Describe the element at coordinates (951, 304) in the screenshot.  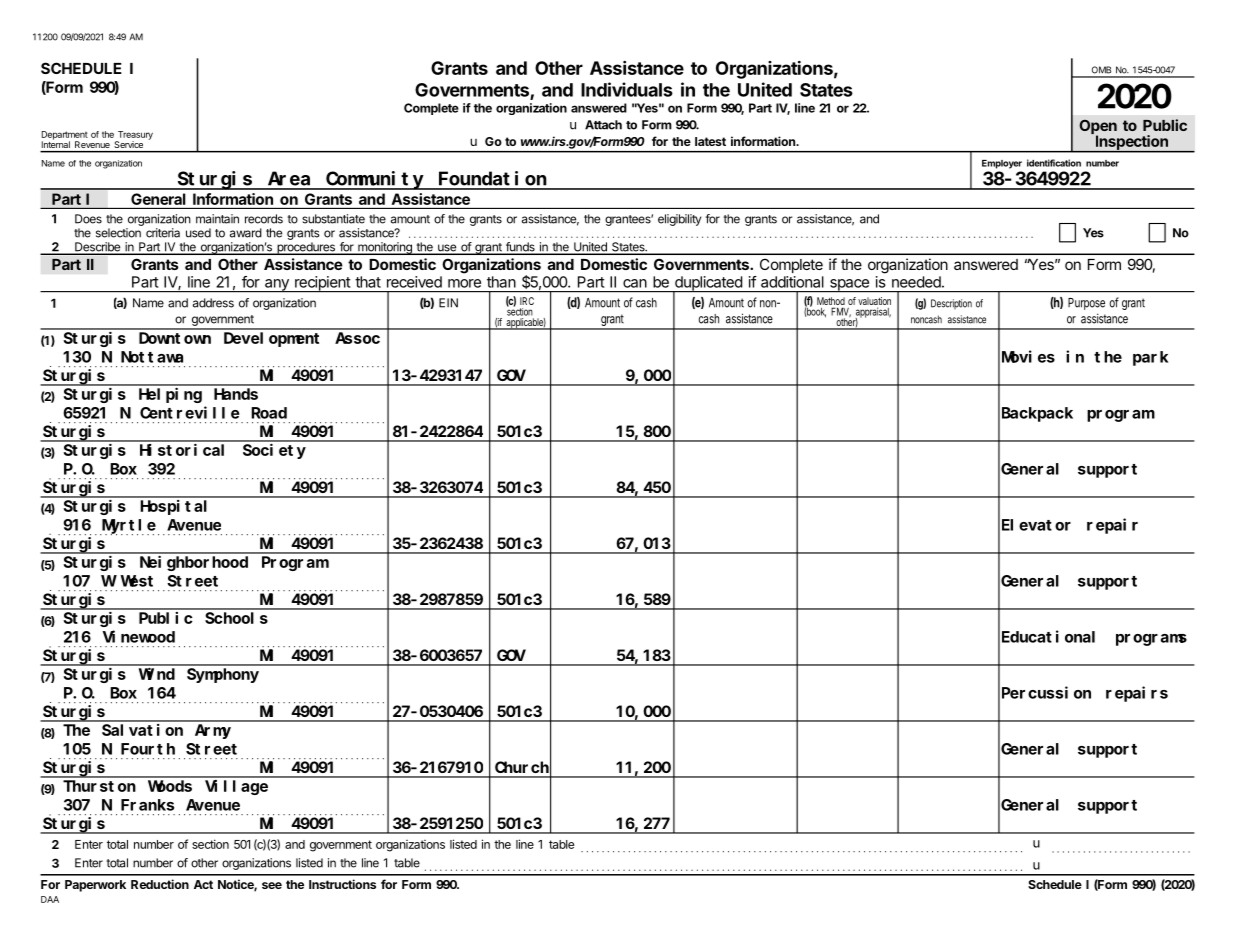
I see `Description` at that location.
